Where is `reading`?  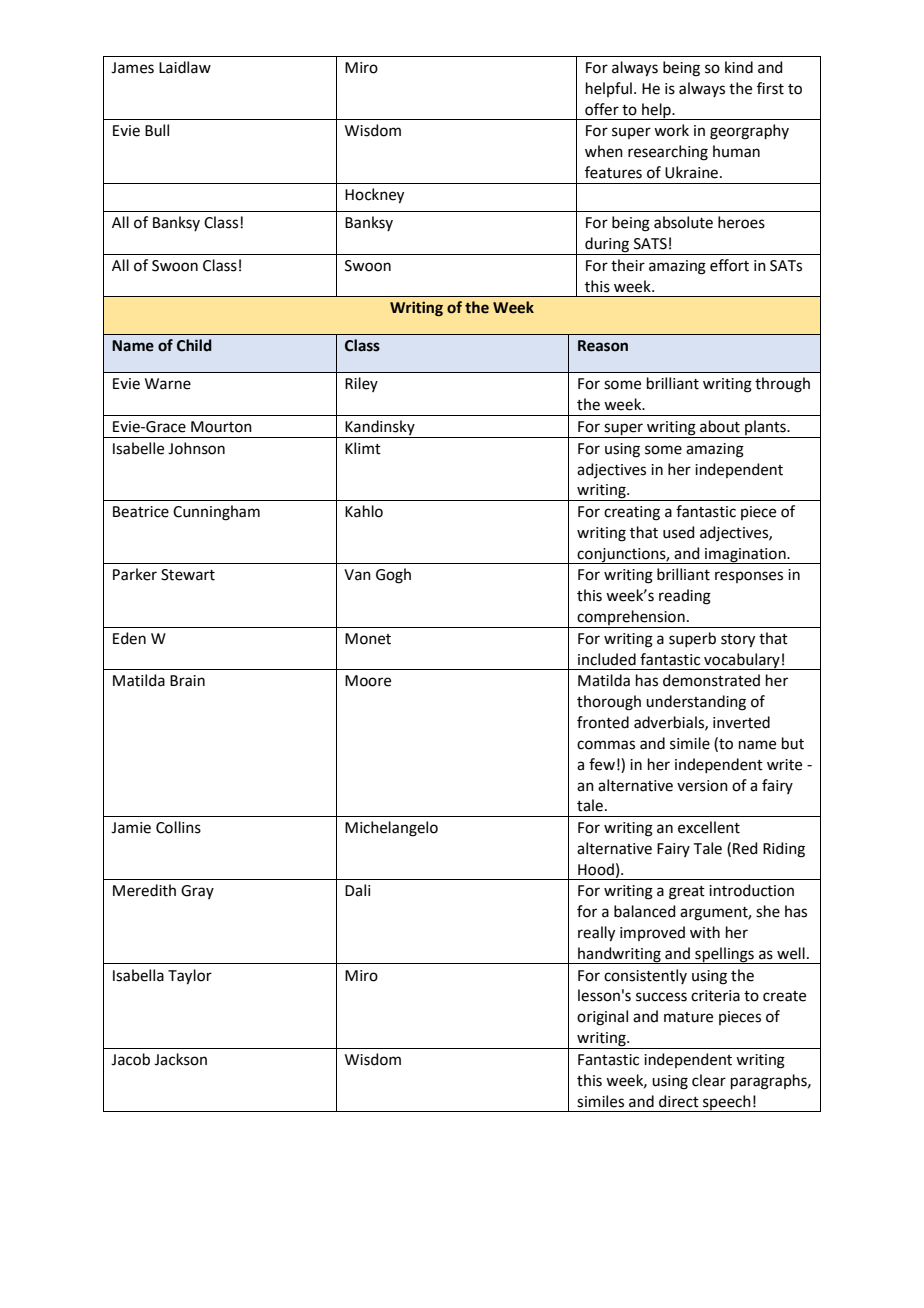
reading is located at coordinates (685, 597).
